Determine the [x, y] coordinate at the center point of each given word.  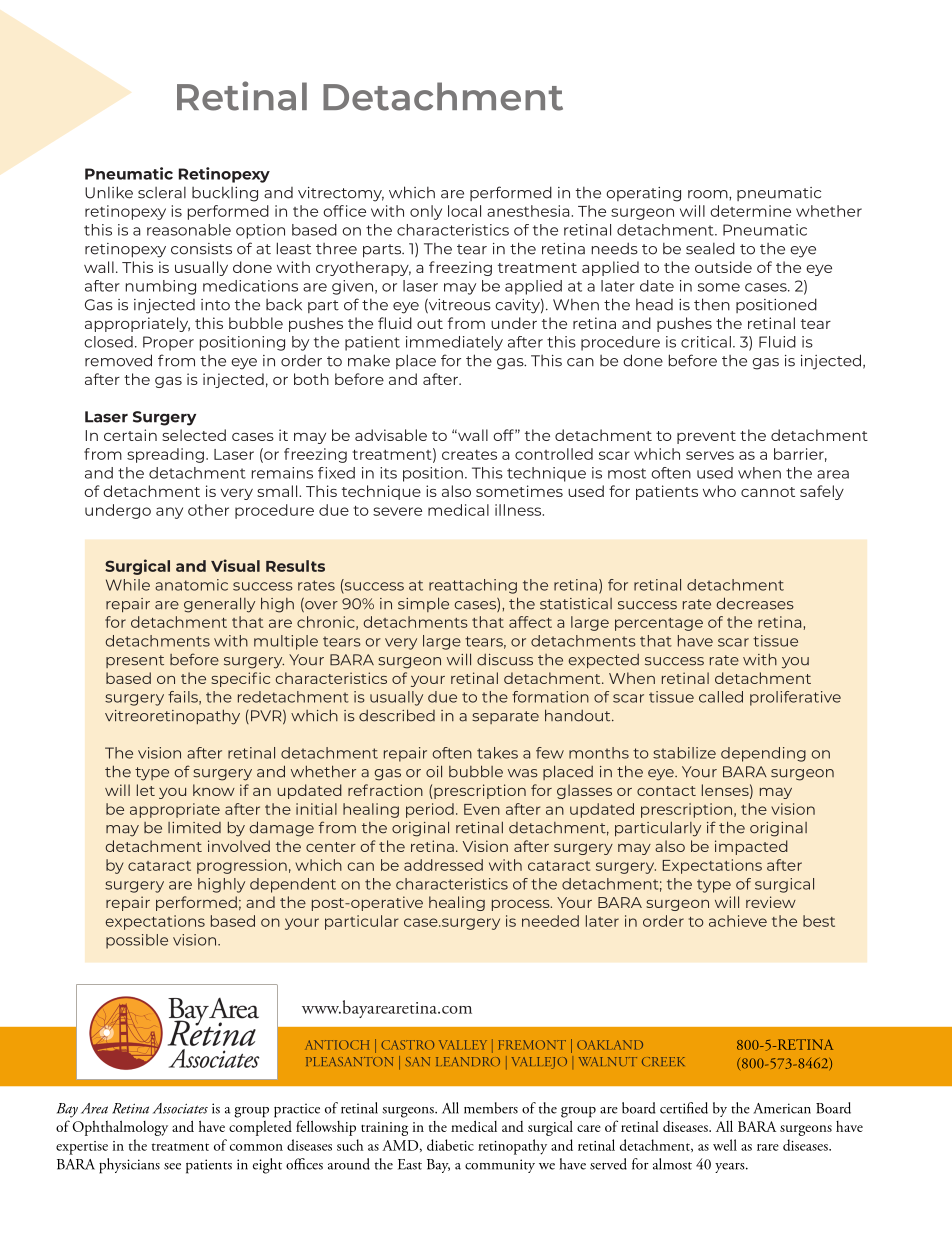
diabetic [450, 1145]
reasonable [189, 230]
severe [397, 511]
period [430, 810]
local [464, 211]
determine [750, 211]
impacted [751, 847]
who [719, 491]
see [172, 1166]
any [169, 513]
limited [194, 828]
